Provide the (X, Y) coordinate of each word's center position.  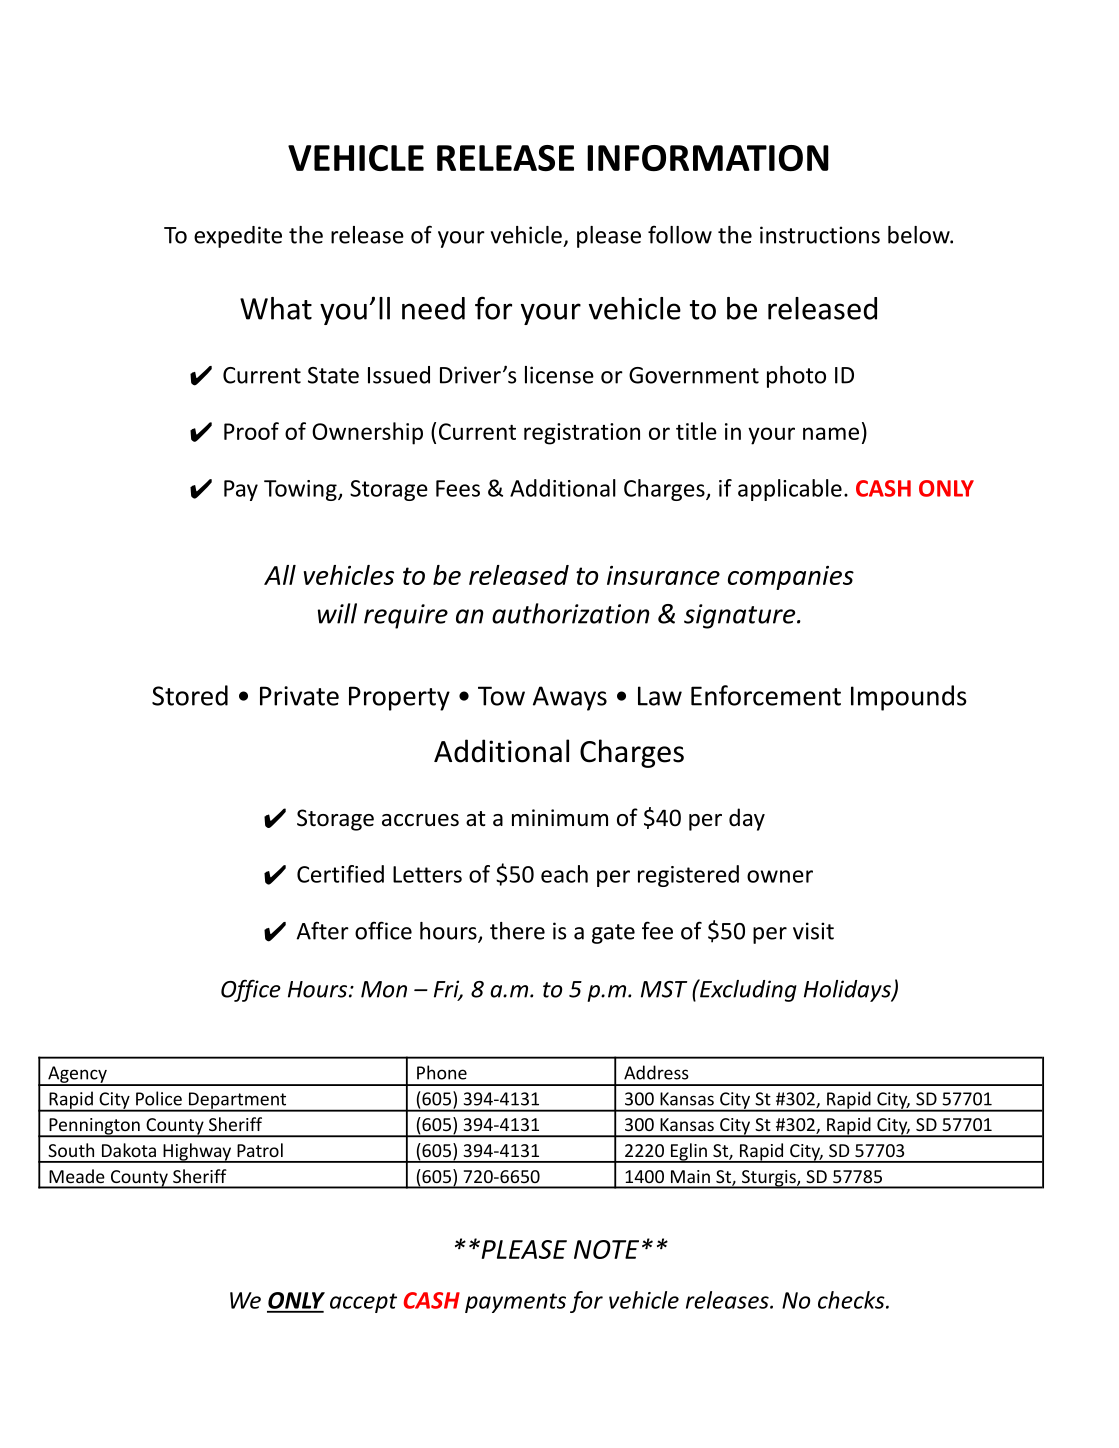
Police (159, 1098)
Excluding (747, 990)
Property (399, 698)
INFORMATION (708, 158)
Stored (190, 695)
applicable (790, 490)
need (433, 308)
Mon (384, 989)
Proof (251, 431)
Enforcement (766, 695)
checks (852, 1300)
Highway (197, 1153)
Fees (458, 488)
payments (515, 1303)
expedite (238, 237)
